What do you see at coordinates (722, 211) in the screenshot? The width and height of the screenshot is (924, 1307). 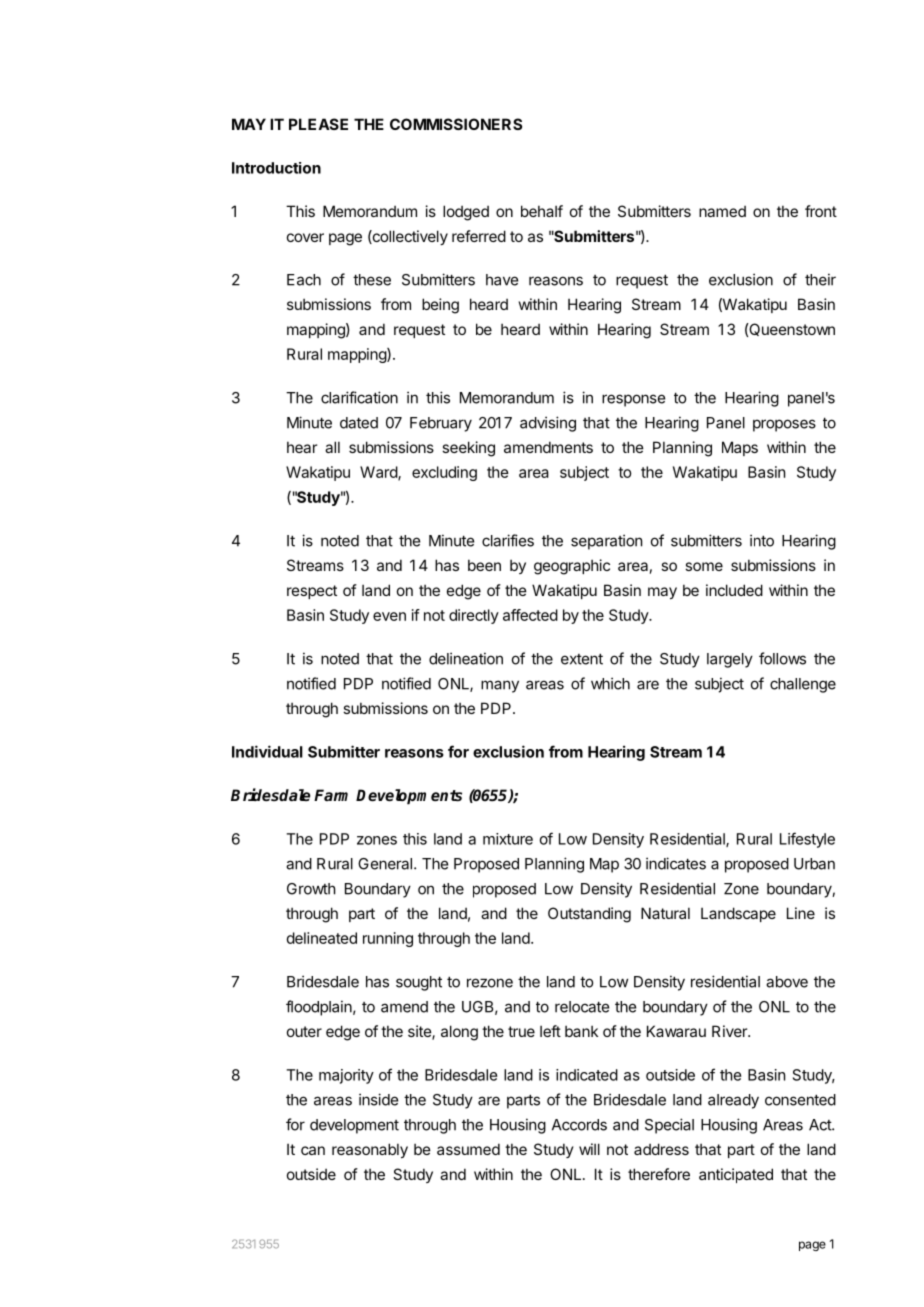 I see `named` at bounding box center [722, 211].
